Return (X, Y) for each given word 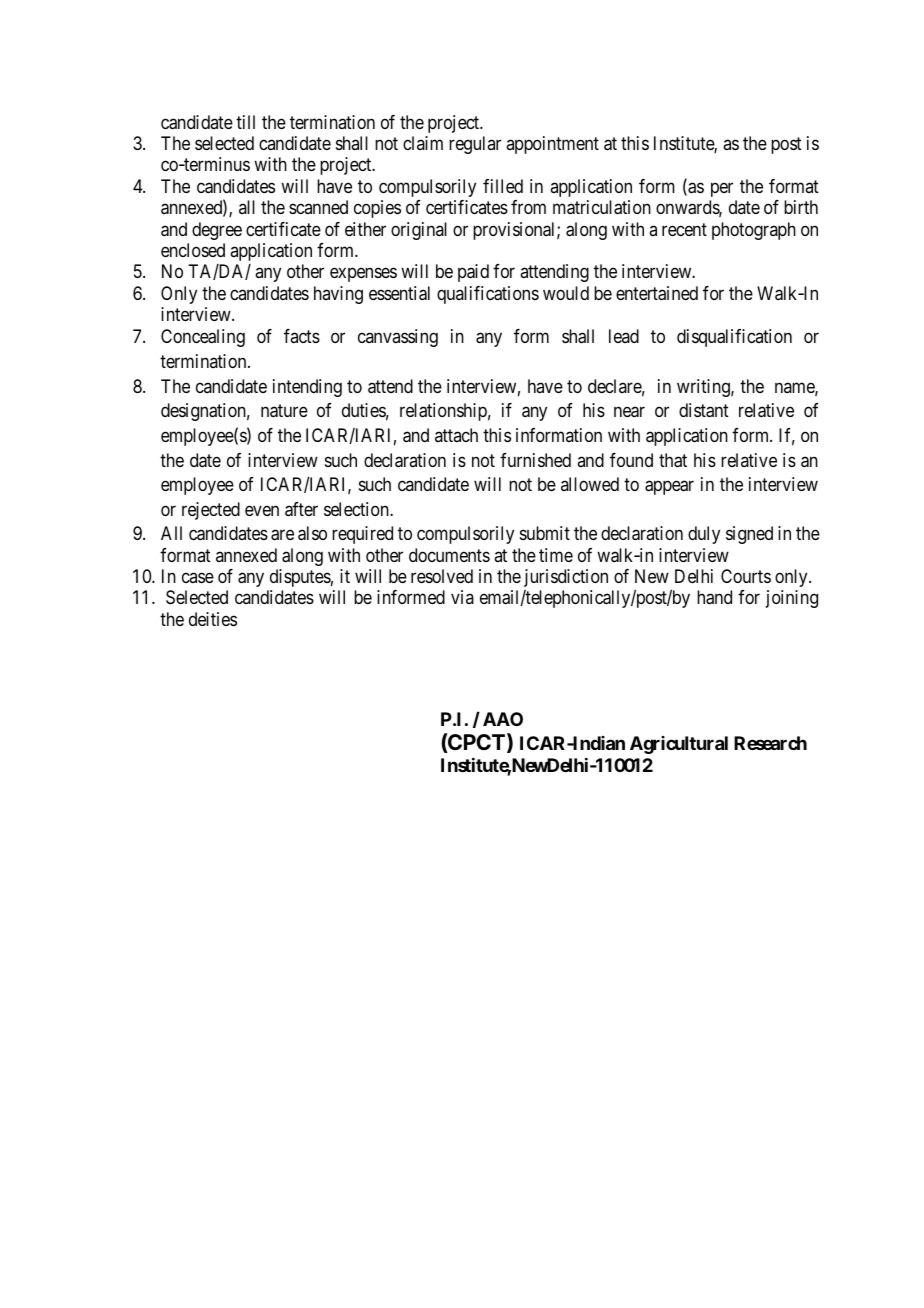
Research (770, 743)
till (245, 122)
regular (475, 145)
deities (213, 619)
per (722, 189)
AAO (503, 719)
